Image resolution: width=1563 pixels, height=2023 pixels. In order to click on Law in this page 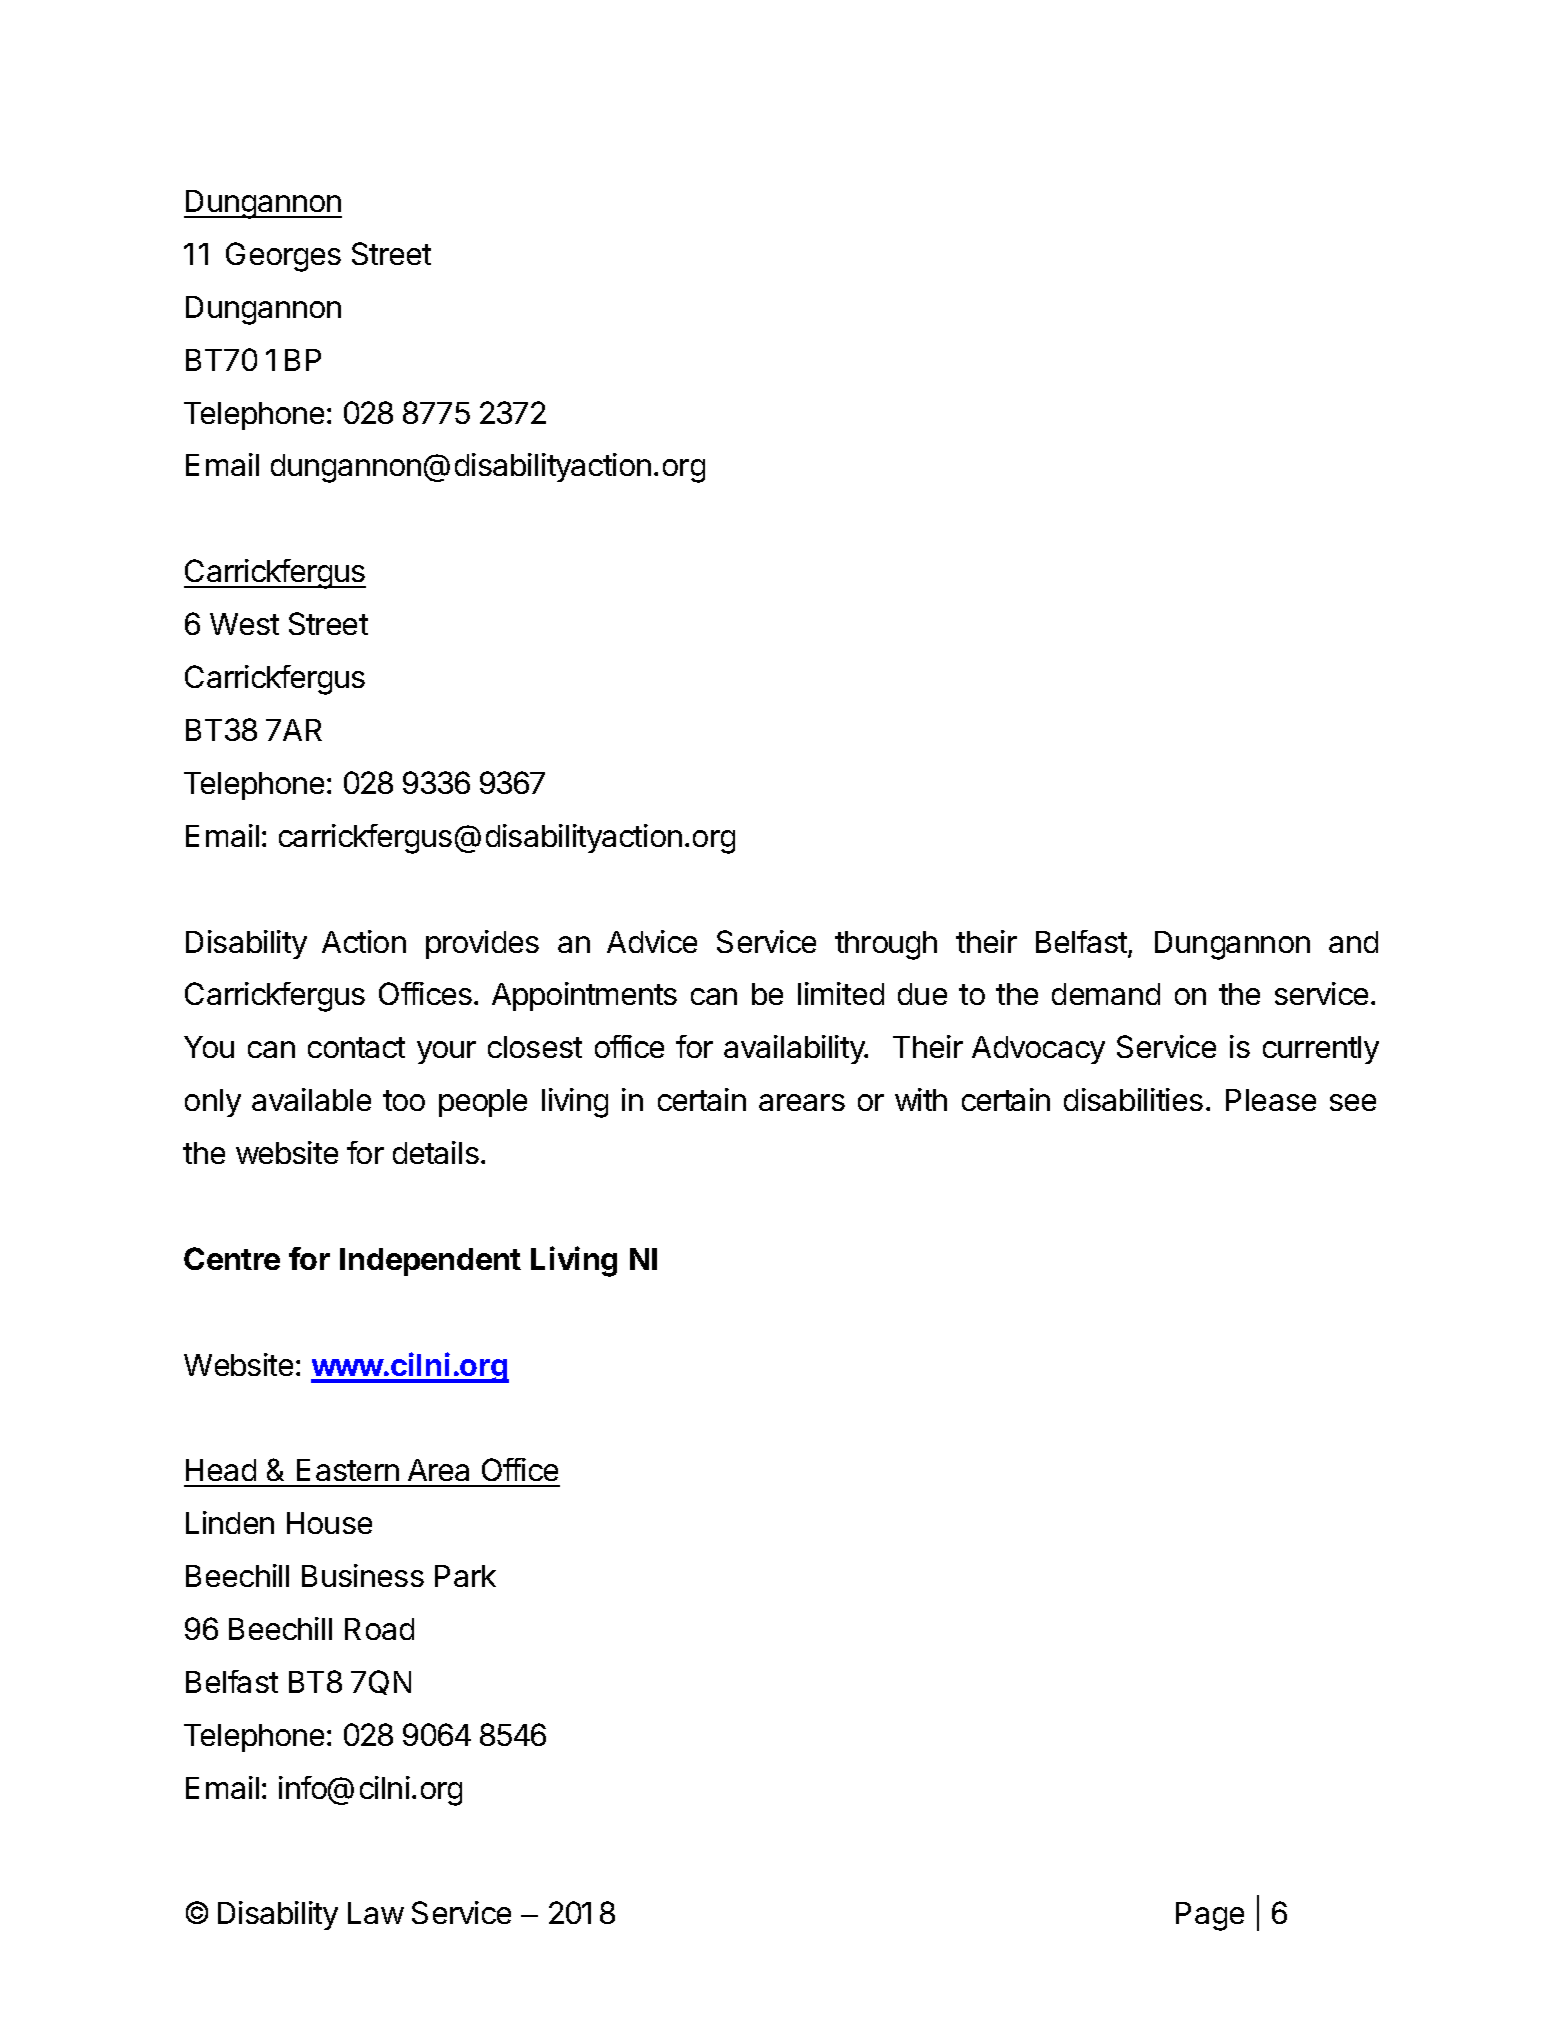, I will do `click(376, 1913)`.
